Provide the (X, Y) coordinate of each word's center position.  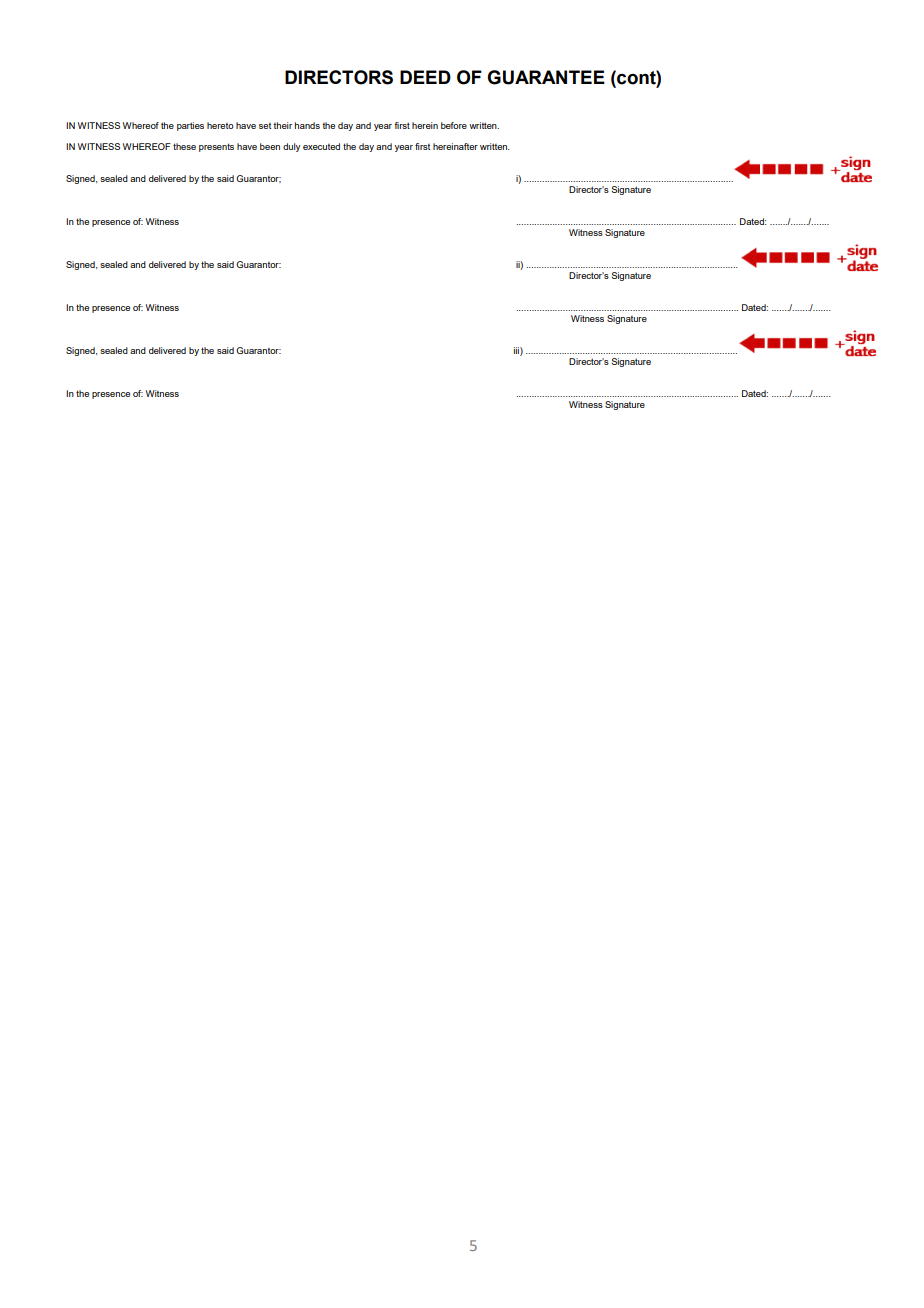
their (283, 125)
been (270, 146)
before (454, 125)
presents (216, 147)
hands (307, 125)
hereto (220, 125)
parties (190, 126)
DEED (425, 77)
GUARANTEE (546, 77)
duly (291, 147)
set (265, 126)
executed (321, 146)
